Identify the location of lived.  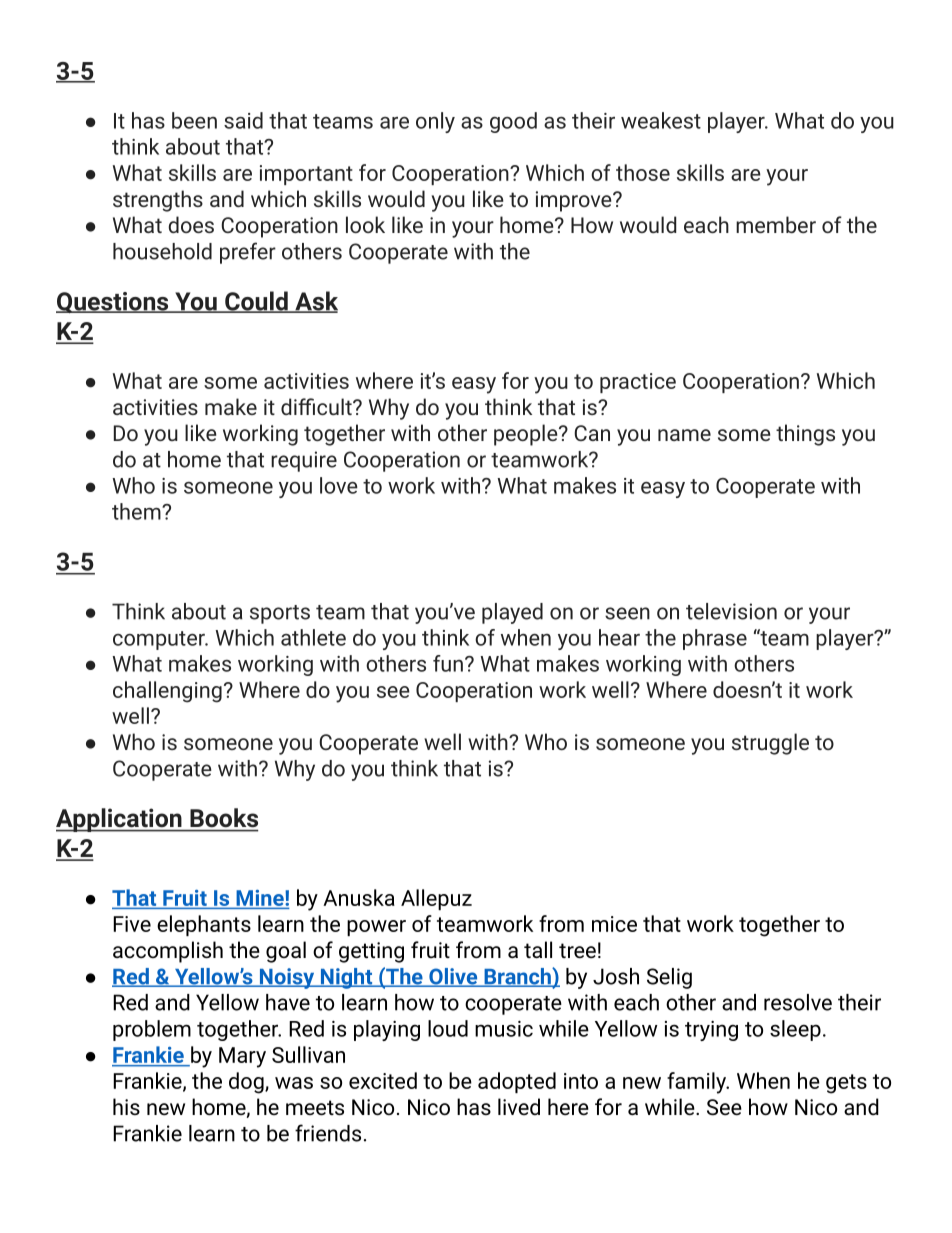
(519, 1106).
